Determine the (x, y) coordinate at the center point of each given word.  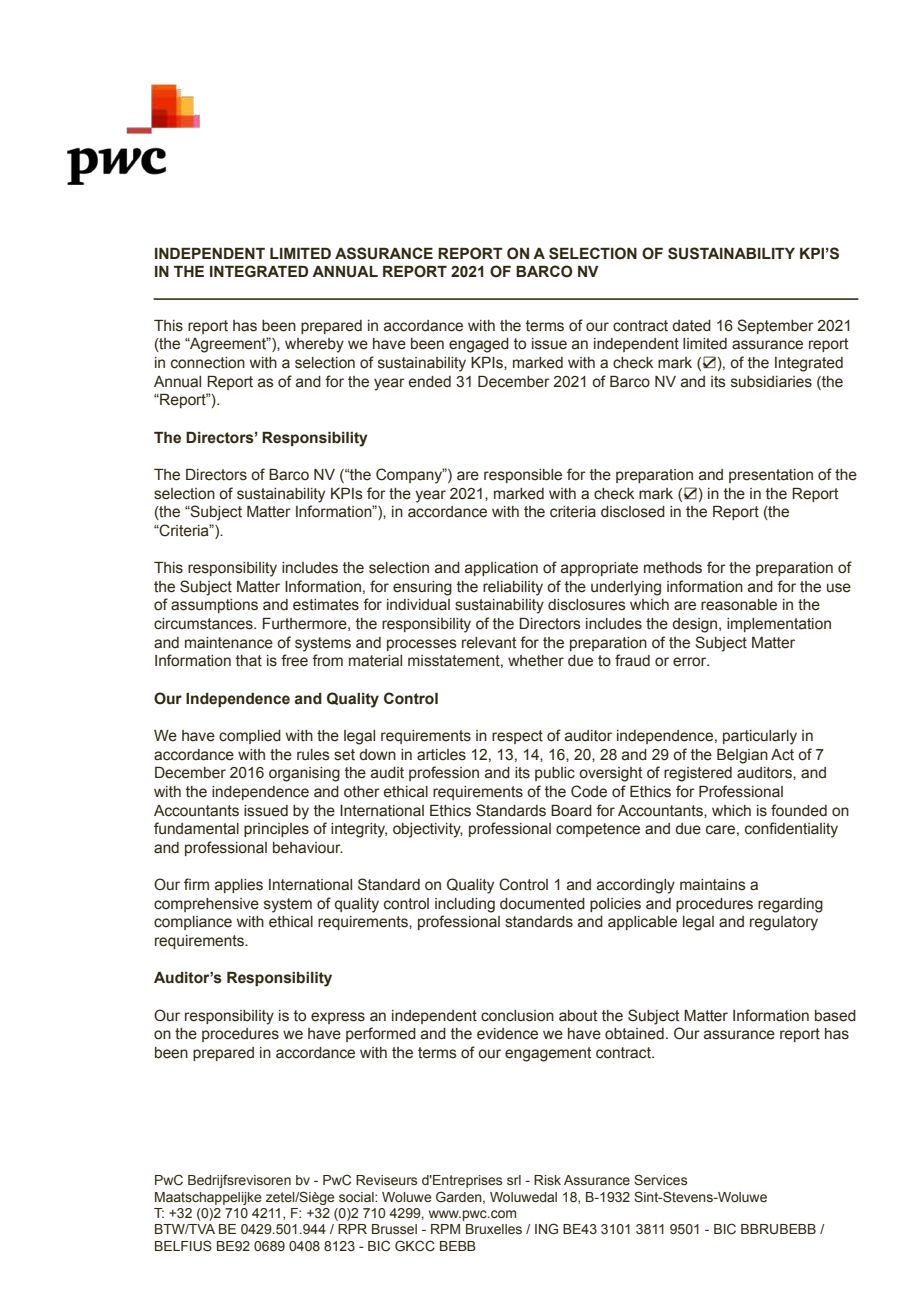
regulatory (784, 923)
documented (542, 904)
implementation (779, 625)
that (249, 661)
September (775, 326)
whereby (314, 345)
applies (239, 886)
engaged (479, 345)
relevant (489, 643)
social (357, 1197)
